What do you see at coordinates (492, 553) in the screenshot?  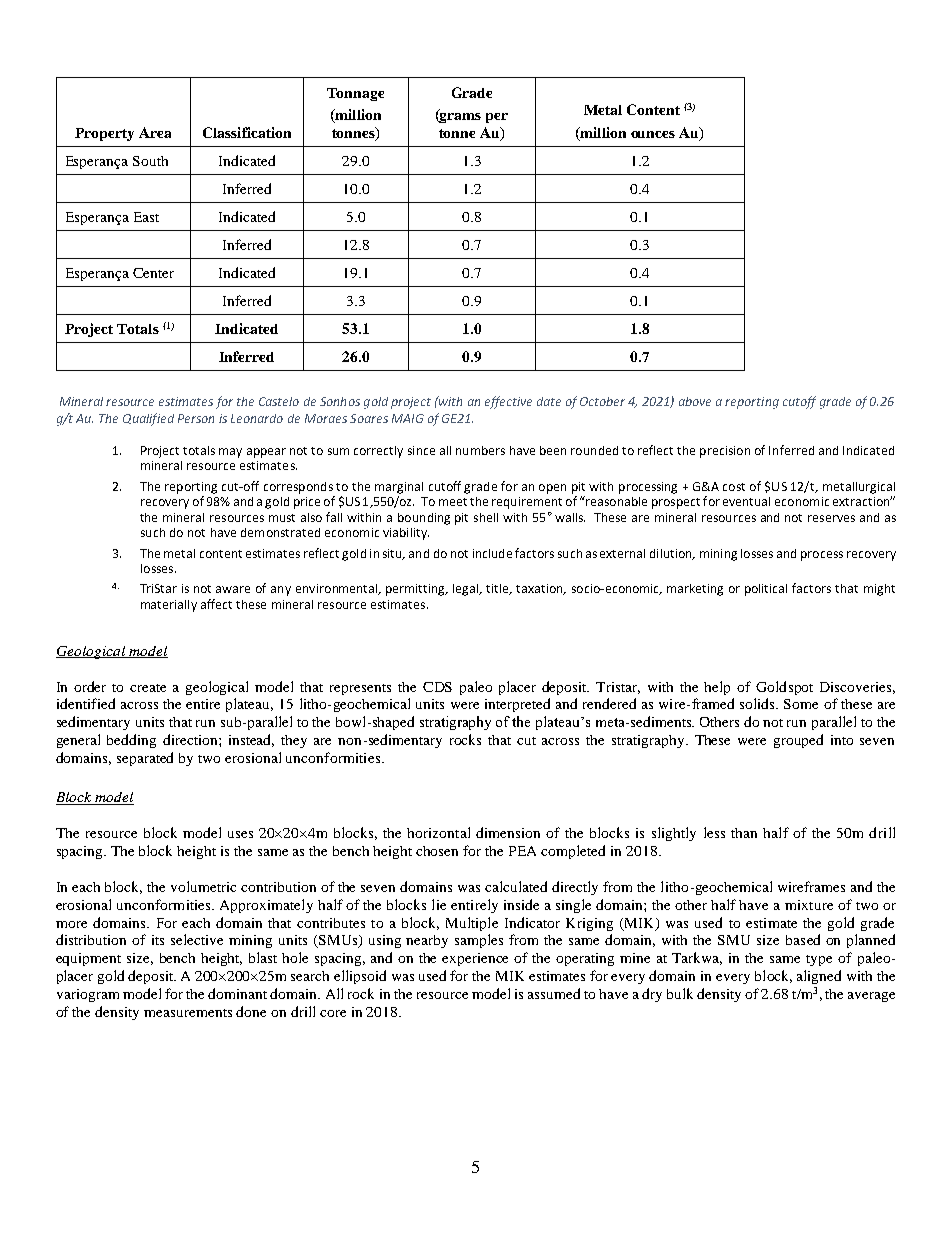 I see `include` at bounding box center [492, 553].
